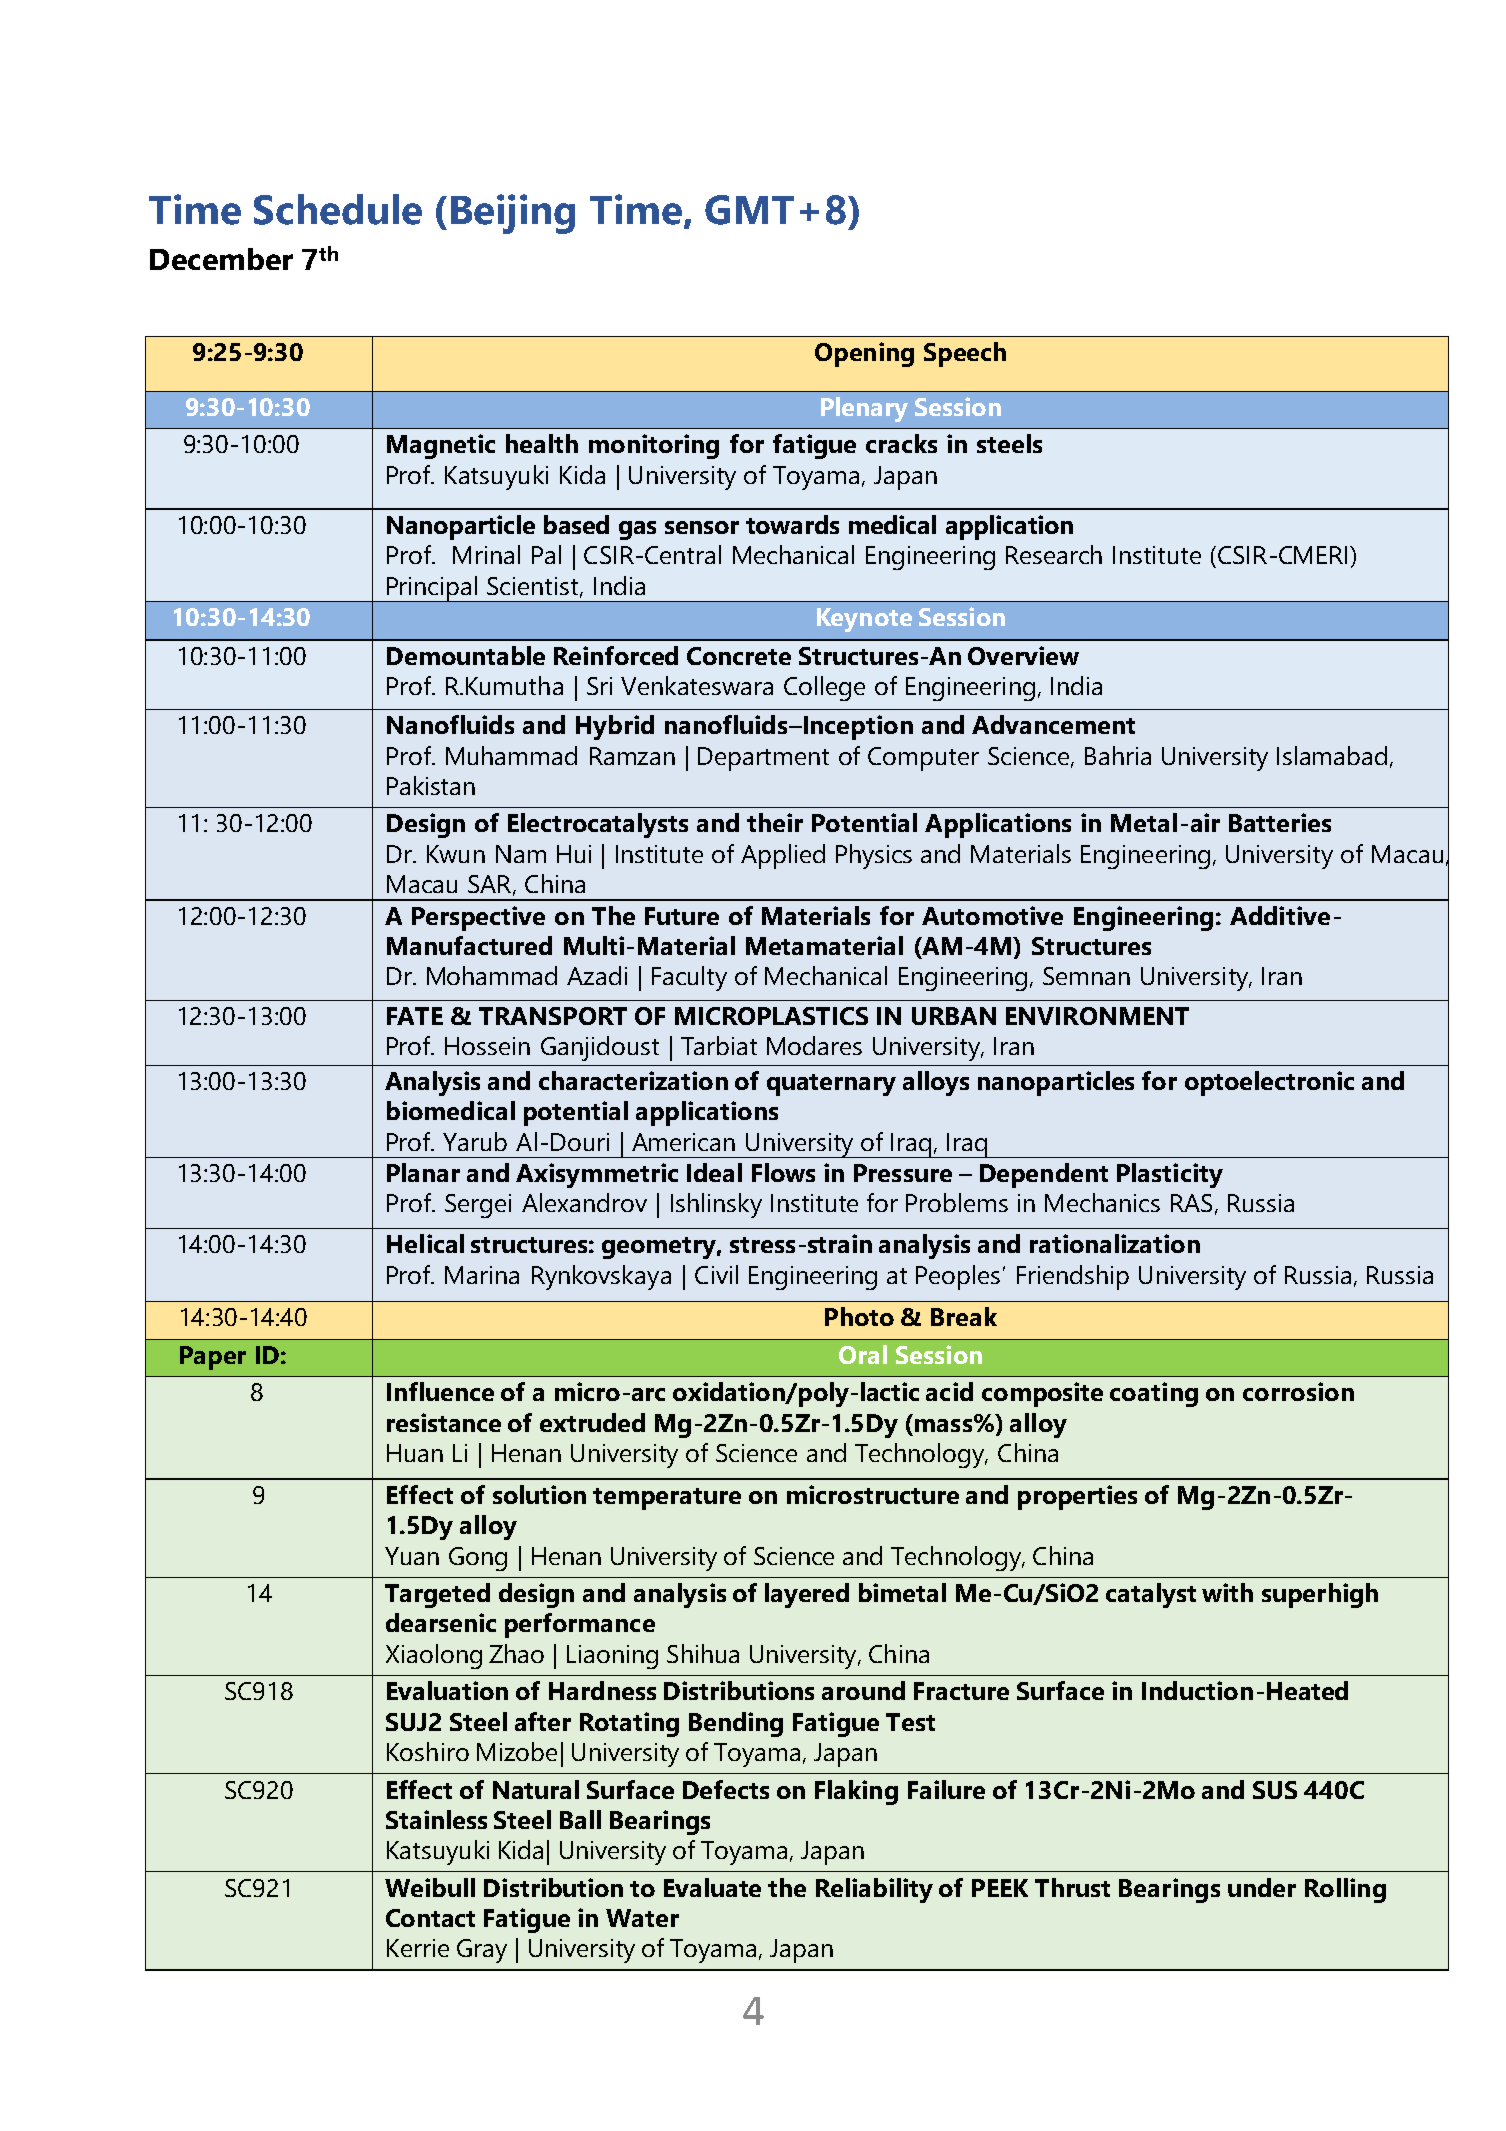 The image size is (1506, 2131). I want to click on quaternary, so click(831, 1085).
